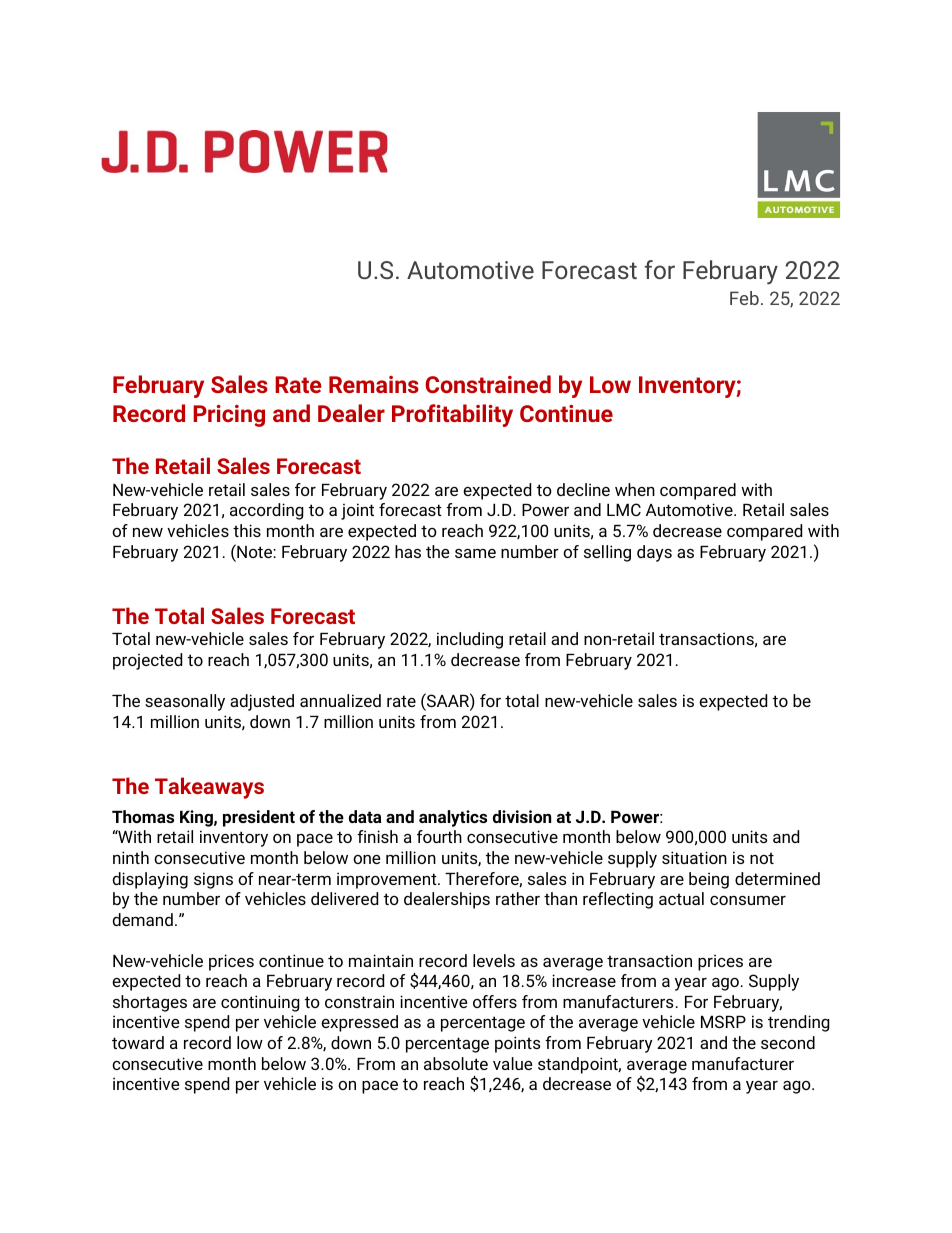  Describe the element at coordinates (607, 553) in the image. I see `selling` at that location.
